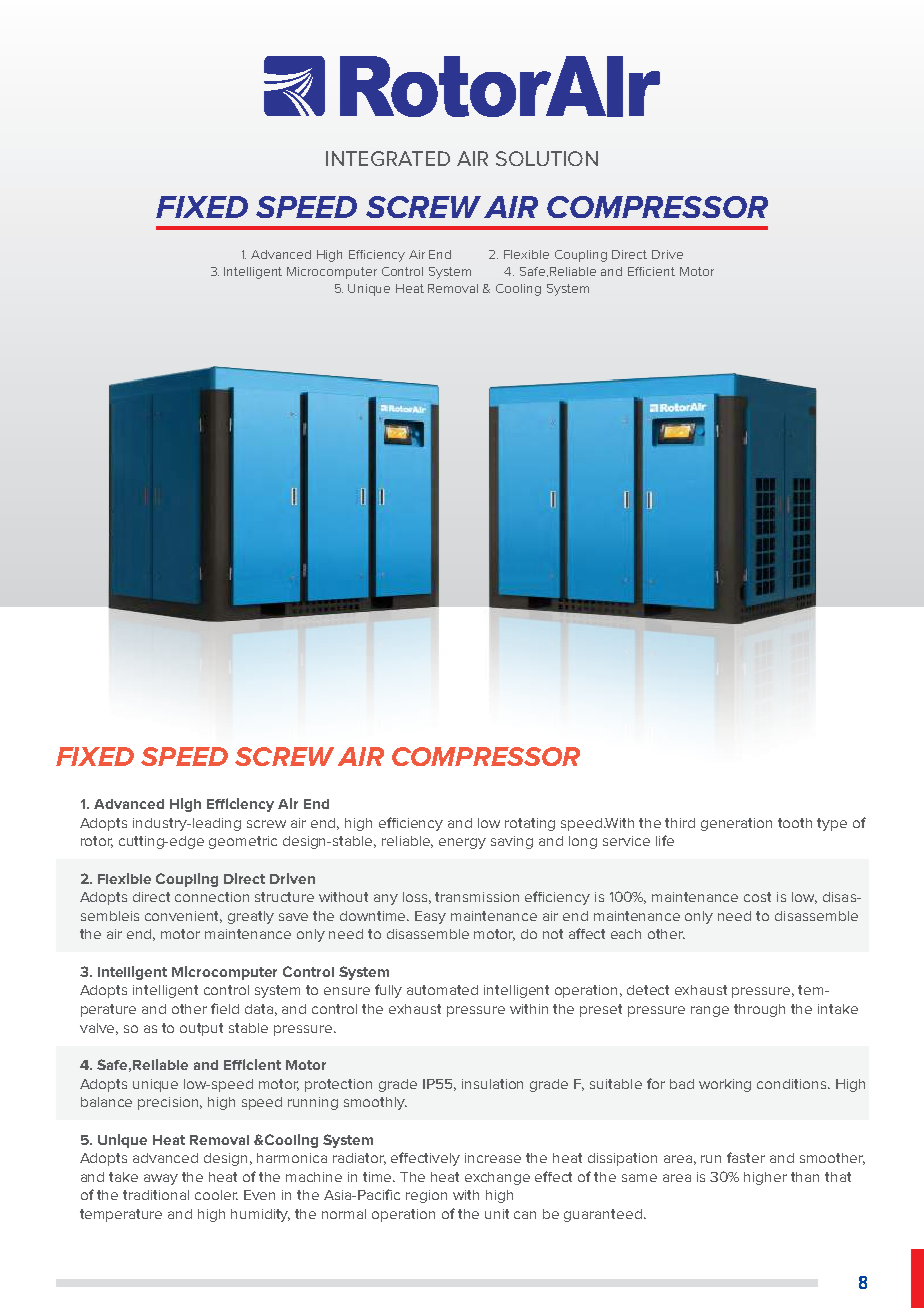  What do you see at coordinates (497, 1178) in the screenshot?
I see `exchange` at bounding box center [497, 1178].
